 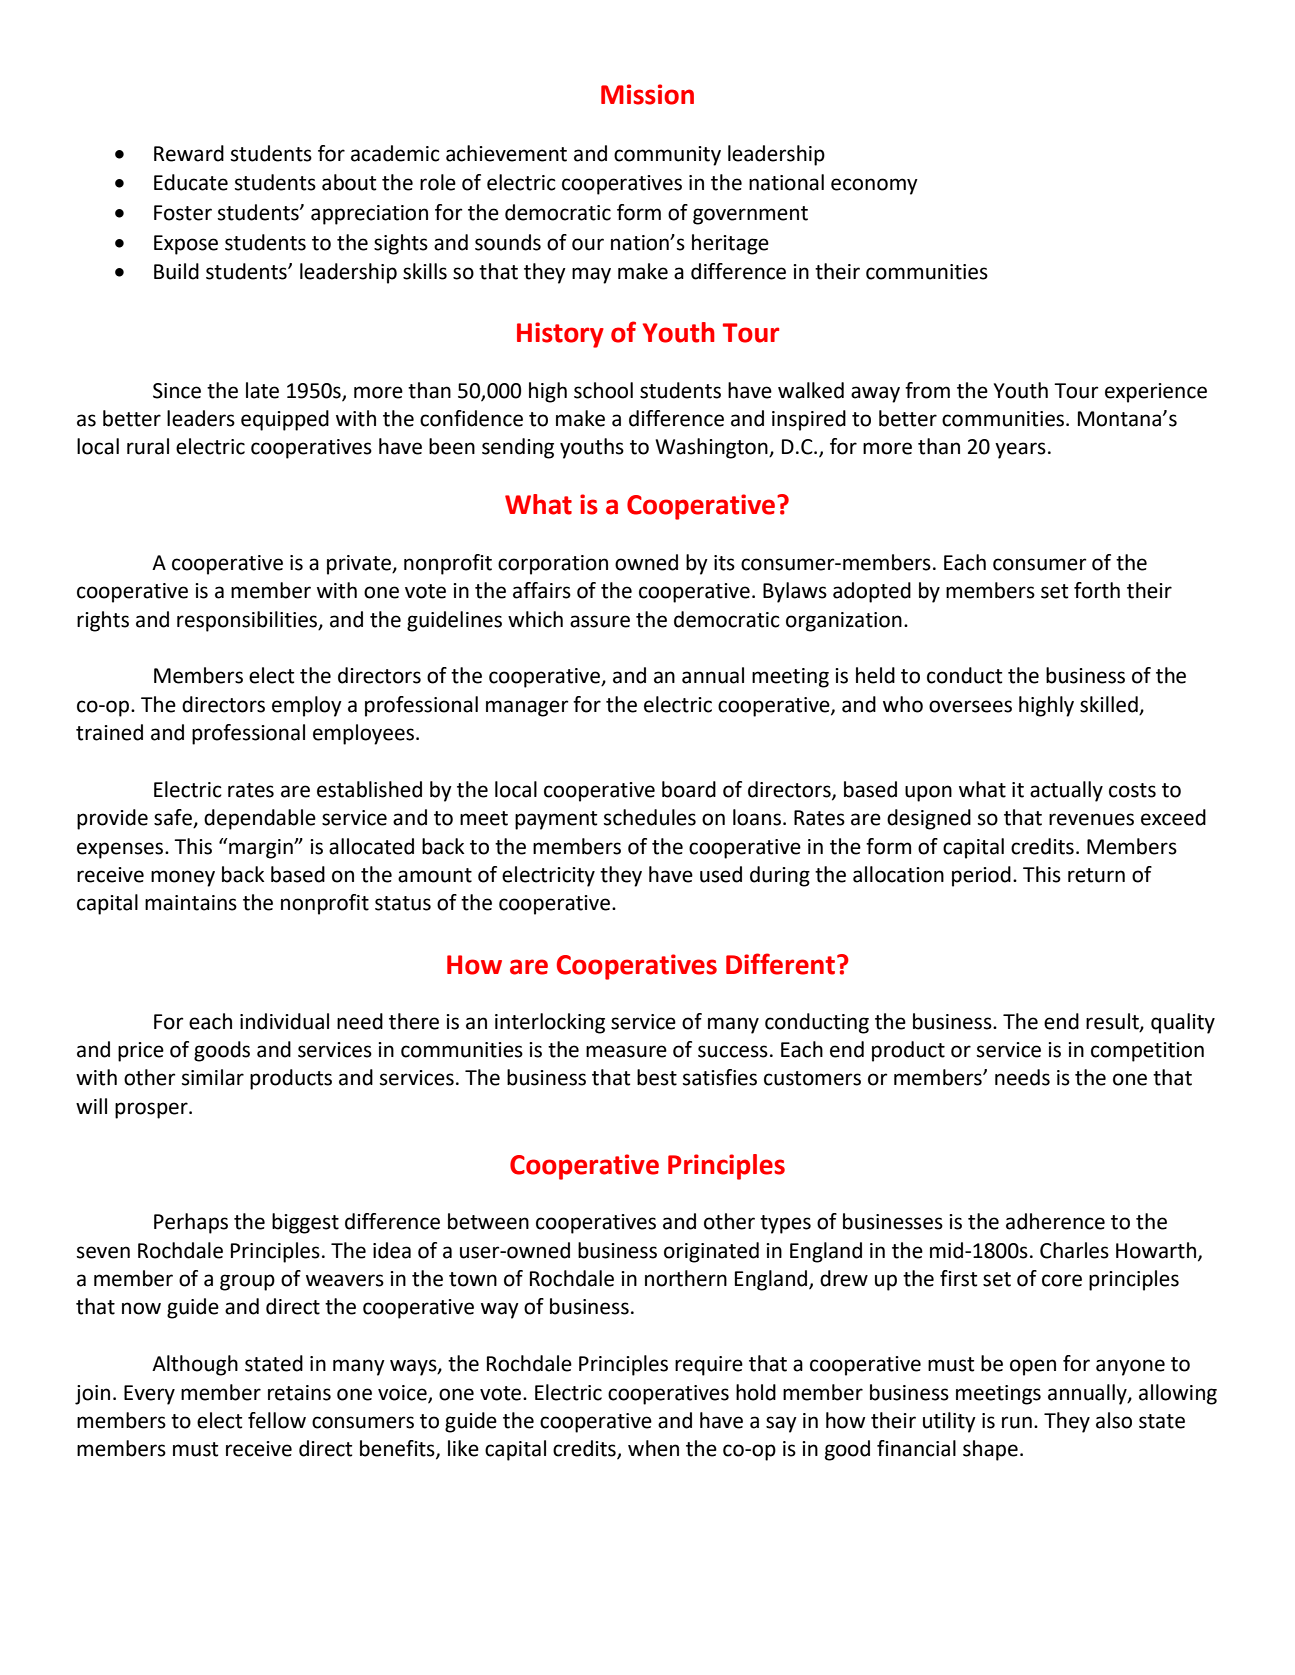 I want to click on board, so click(x=689, y=789).
